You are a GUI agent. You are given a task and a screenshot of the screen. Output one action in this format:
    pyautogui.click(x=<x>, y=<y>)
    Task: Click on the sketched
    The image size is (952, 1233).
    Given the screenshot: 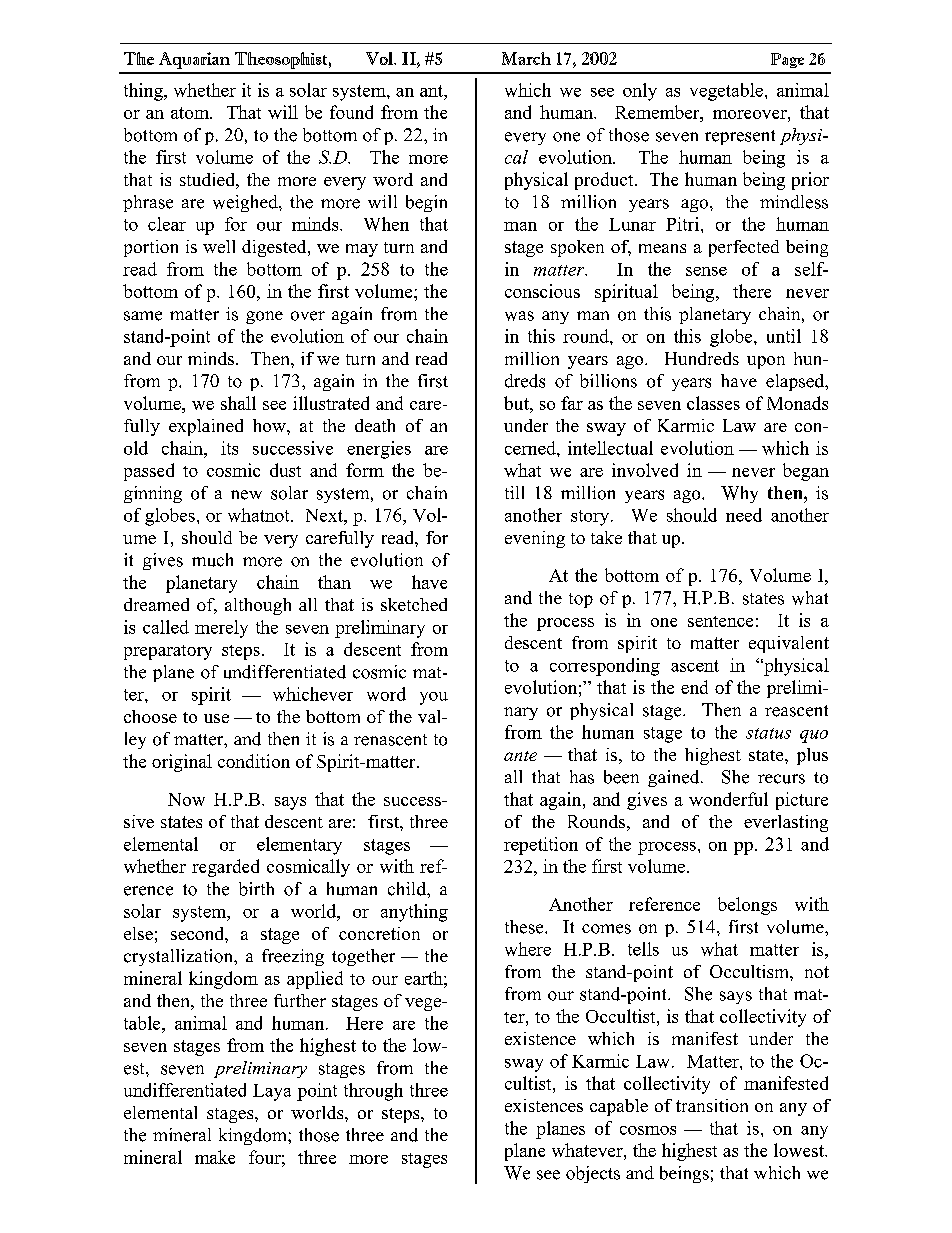 What is the action you would take?
    pyautogui.click(x=414, y=604)
